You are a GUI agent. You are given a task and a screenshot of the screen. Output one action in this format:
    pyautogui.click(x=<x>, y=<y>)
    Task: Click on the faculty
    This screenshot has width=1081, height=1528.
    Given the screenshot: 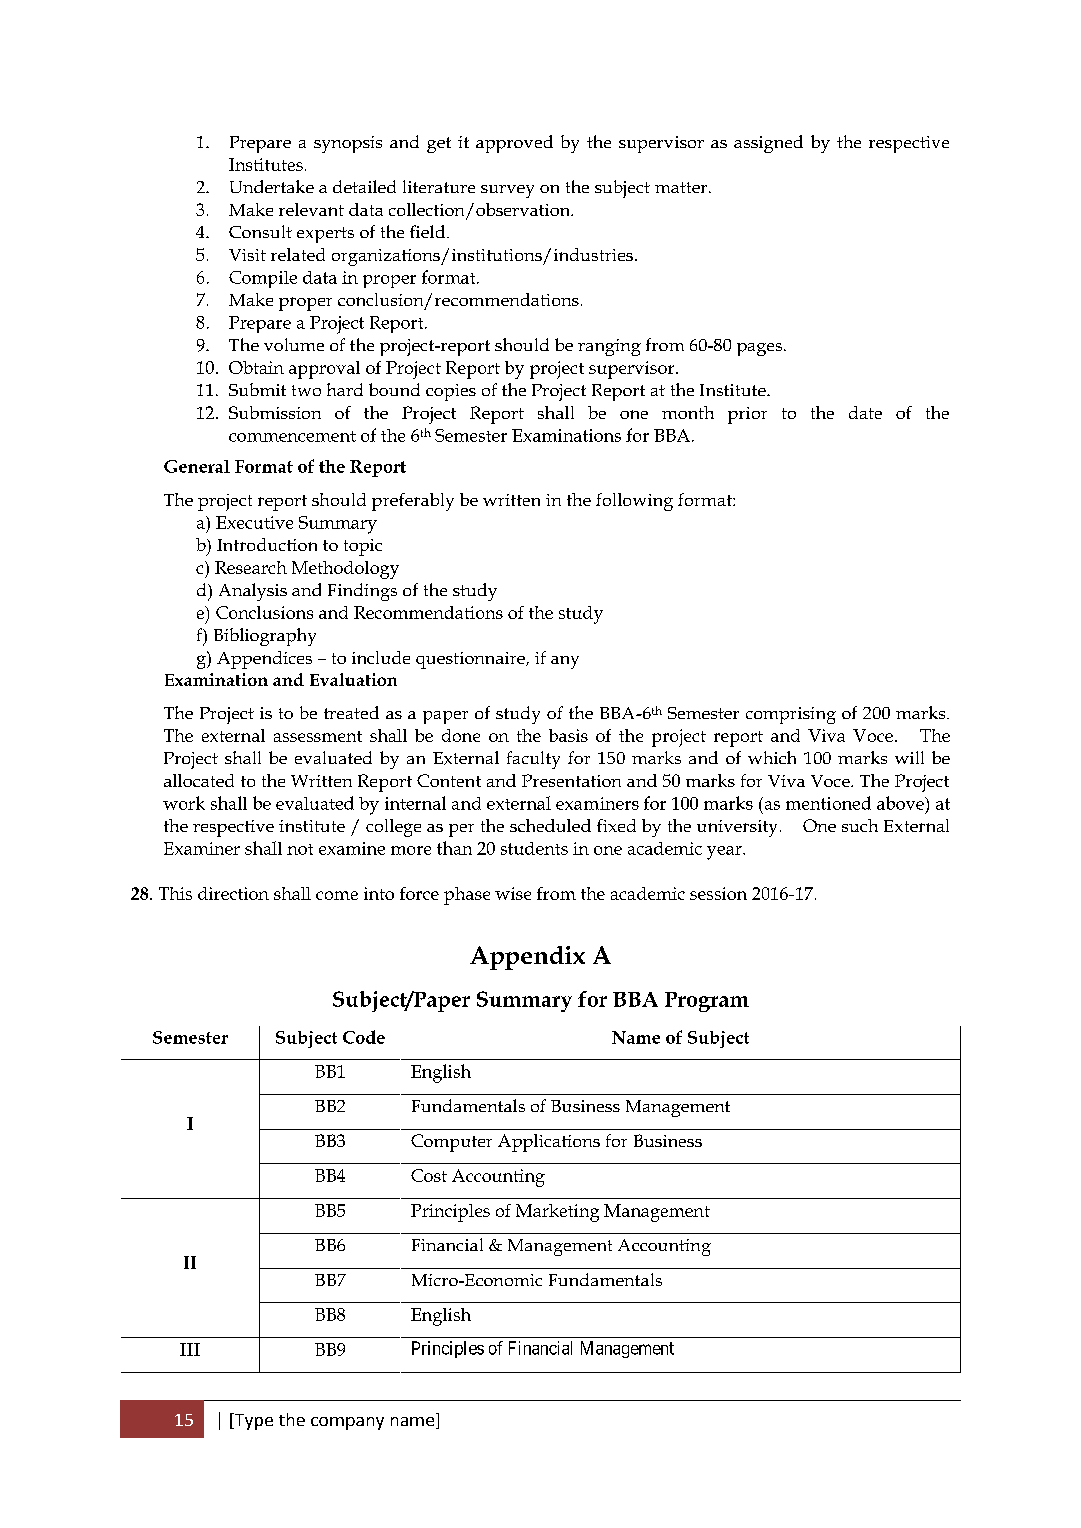 What is the action you would take?
    pyautogui.click(x=533, y=760)
